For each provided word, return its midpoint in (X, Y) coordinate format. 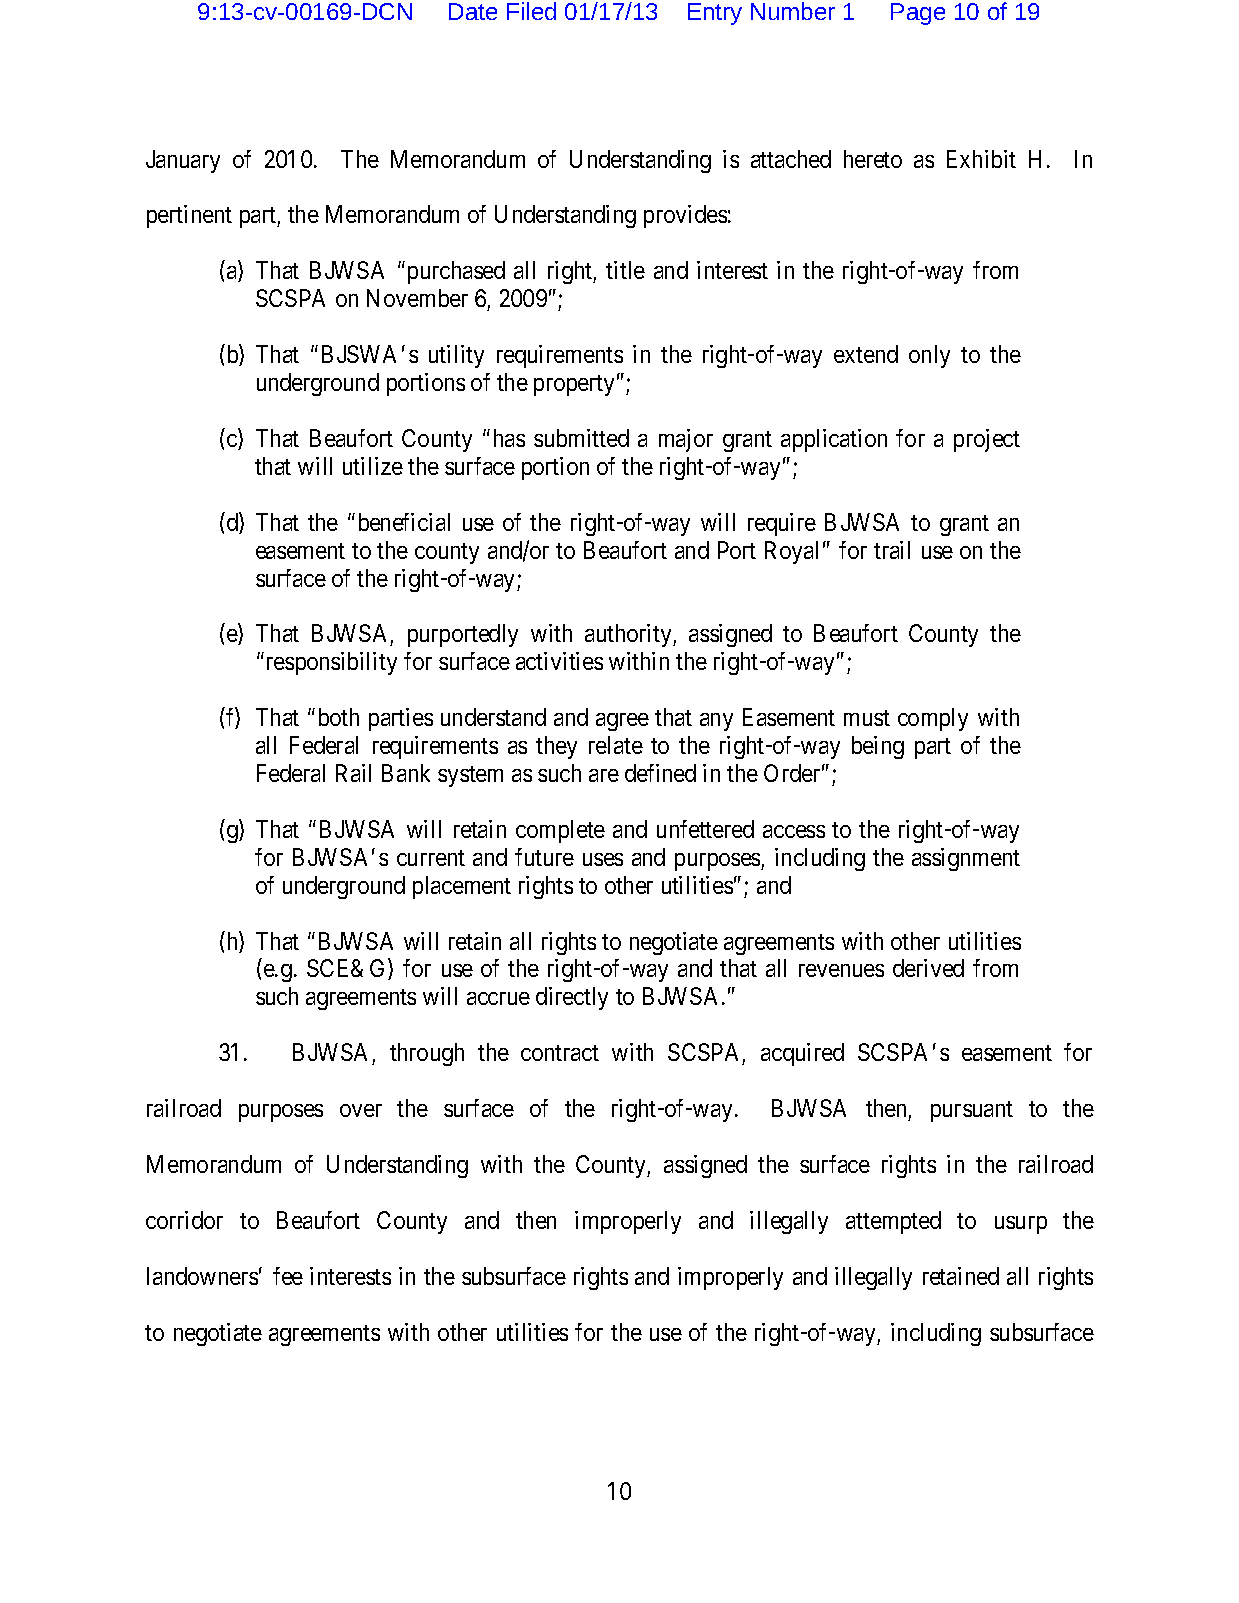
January (183, 161)
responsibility (332, 663)
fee (288, 1276)
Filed (531, 11)
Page (918, 14)
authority (629, 635)
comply (933, 719)
